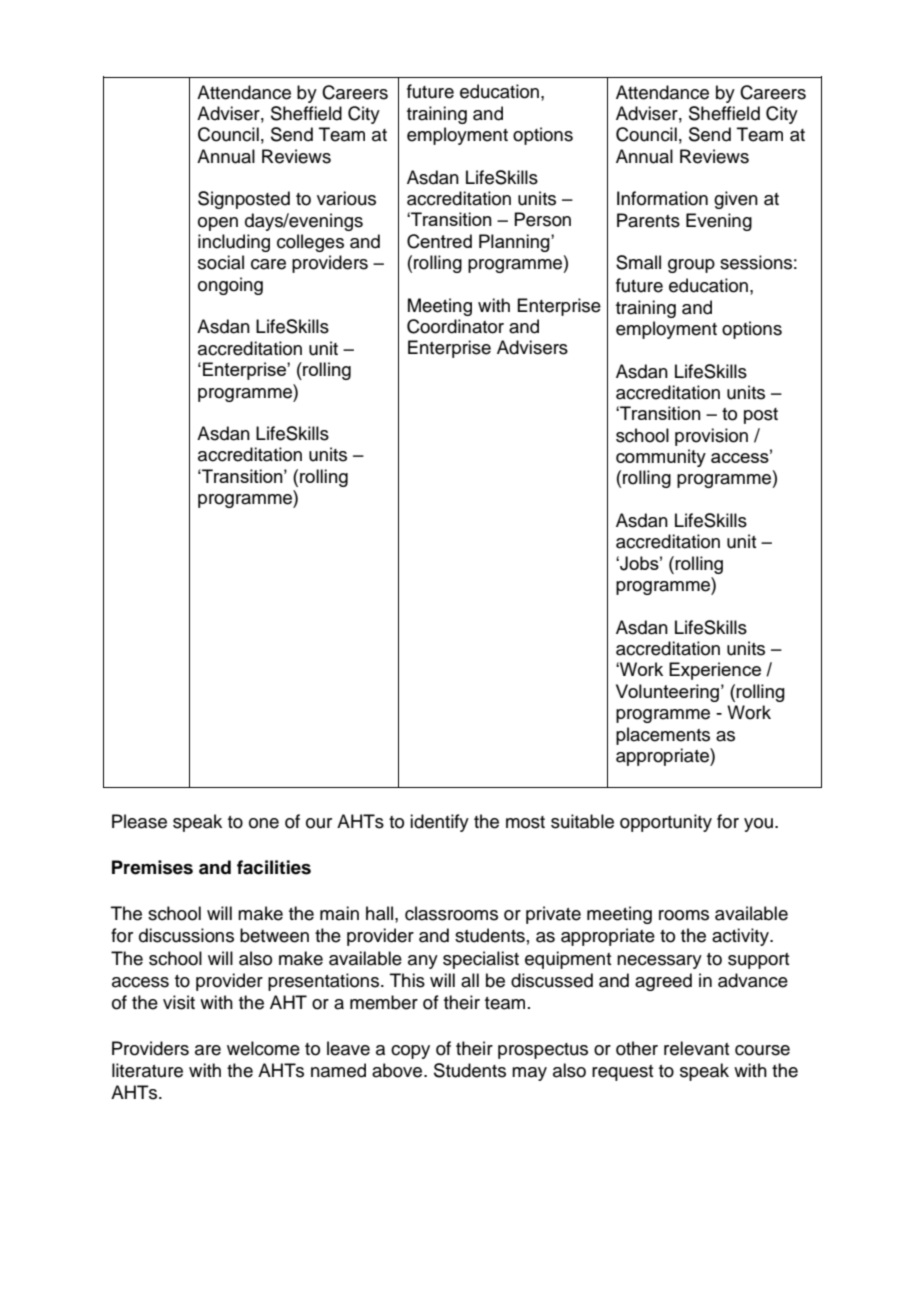  I want to click on one, so click(264, 823).
